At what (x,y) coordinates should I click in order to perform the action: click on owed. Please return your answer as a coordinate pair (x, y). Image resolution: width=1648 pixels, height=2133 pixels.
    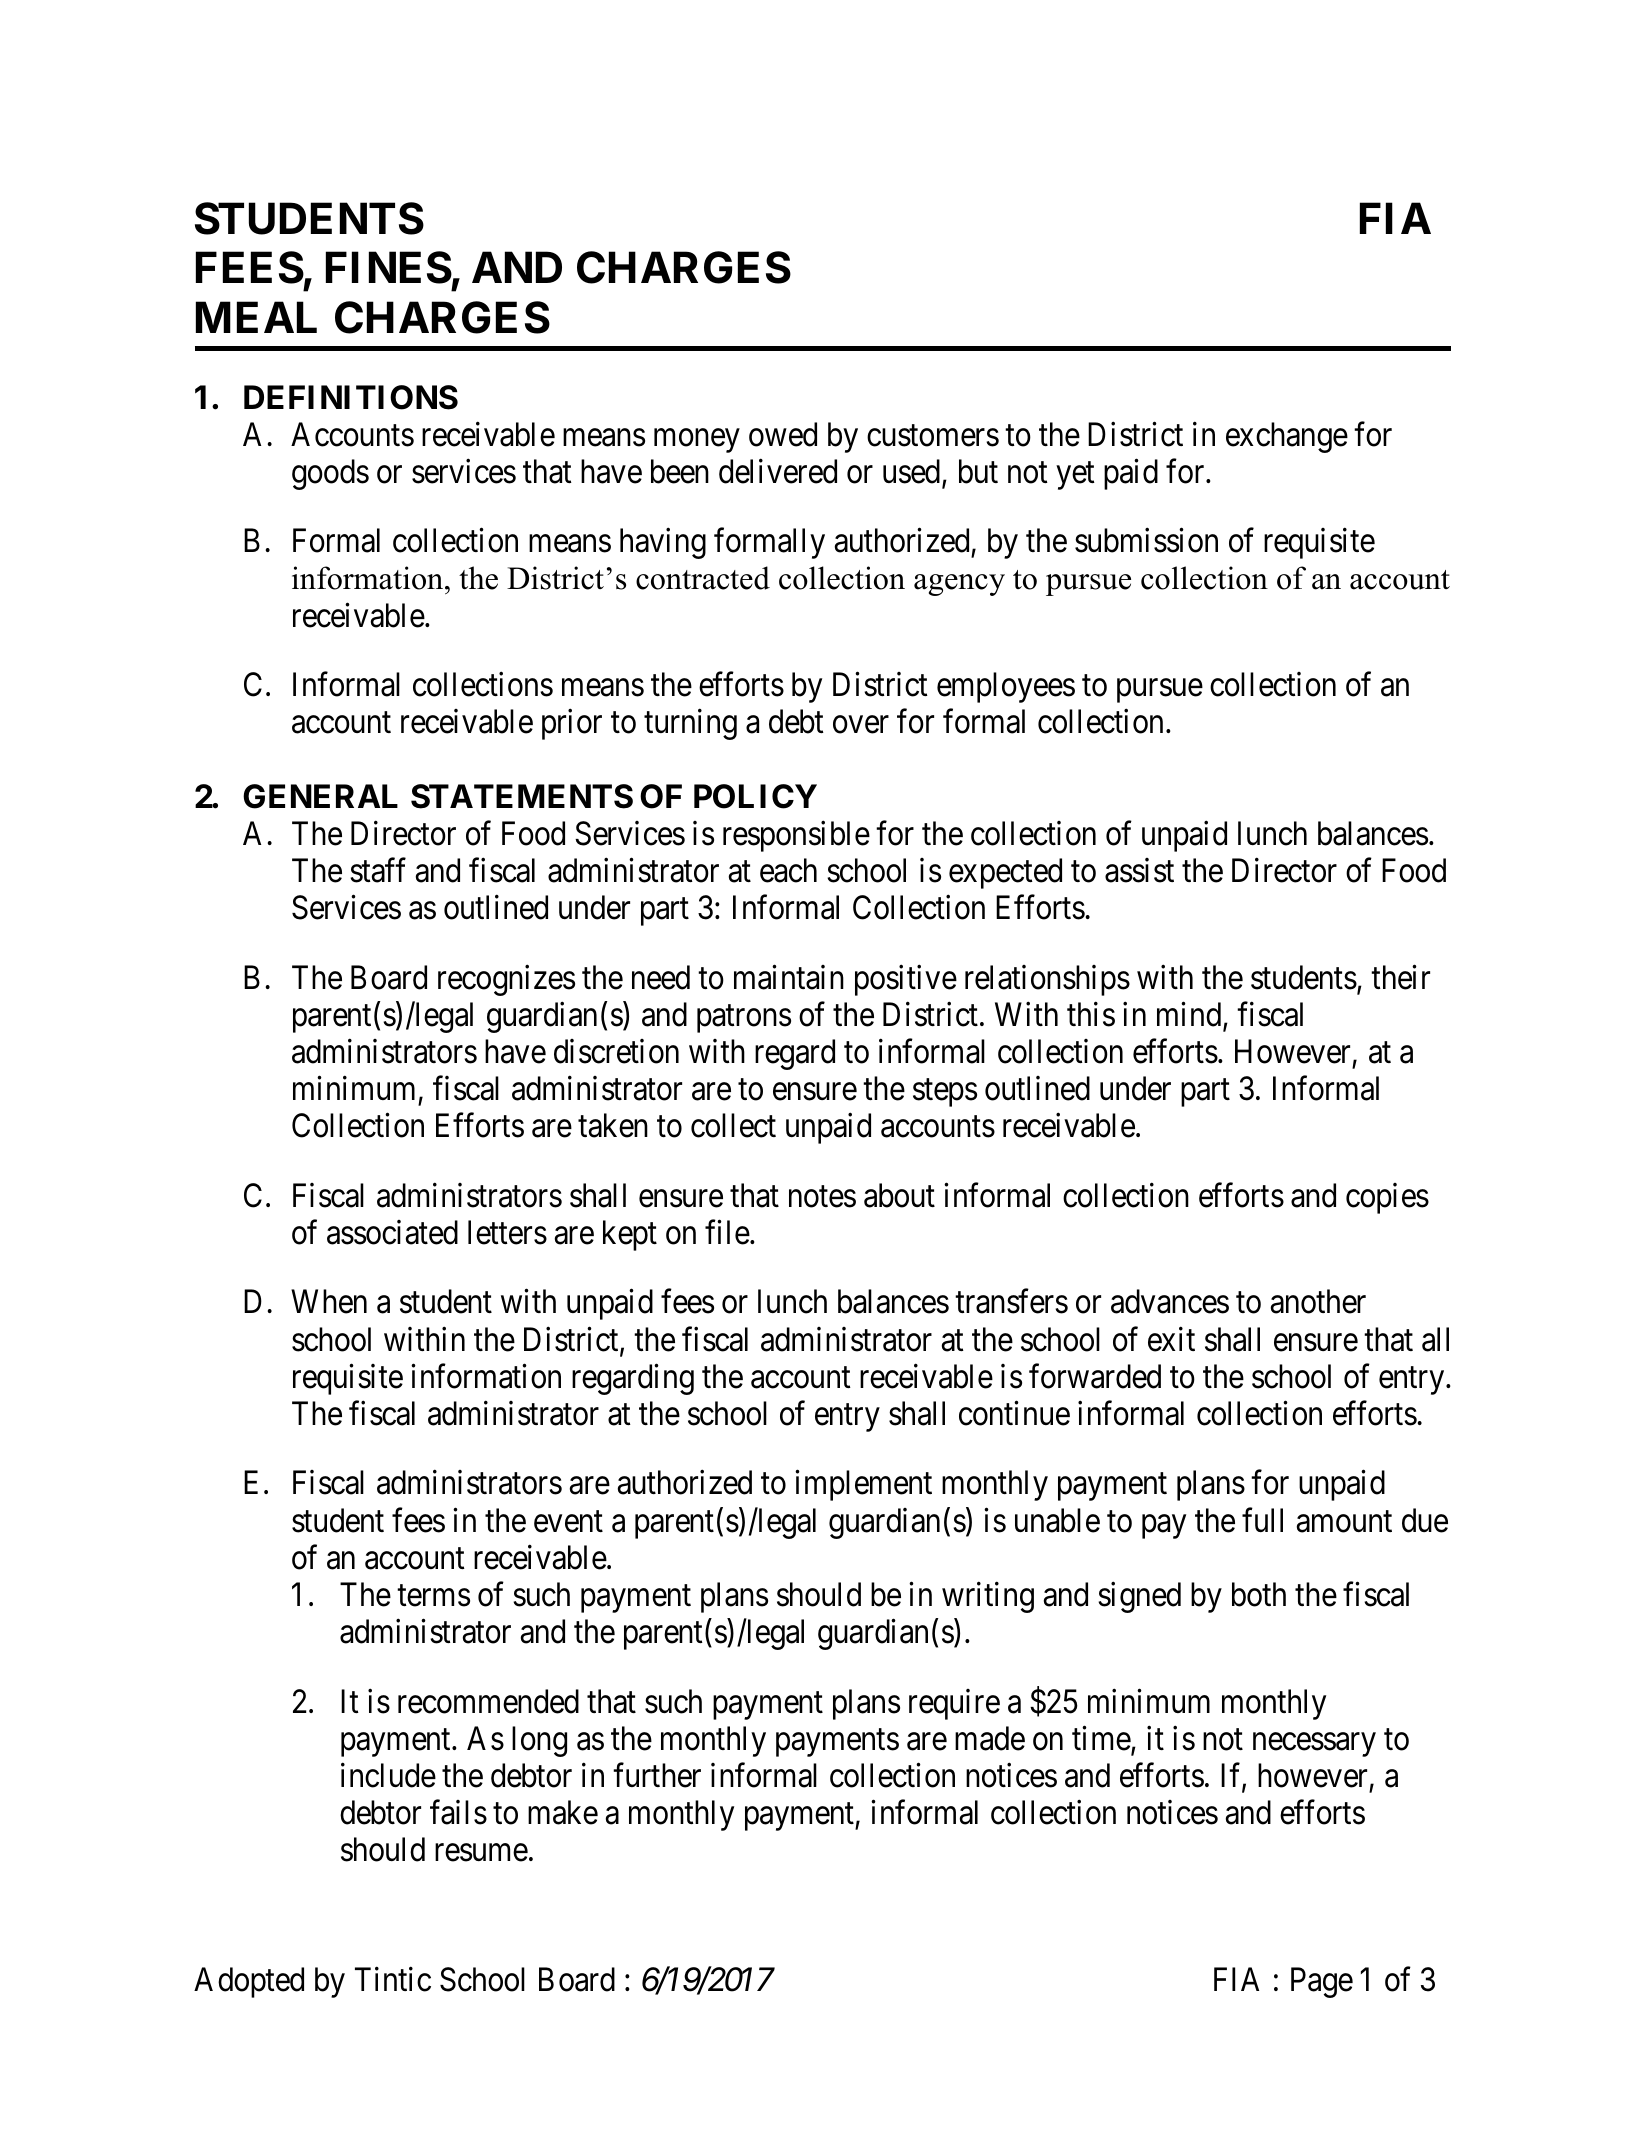
    Looking at the image, I should click on (783, 434).
